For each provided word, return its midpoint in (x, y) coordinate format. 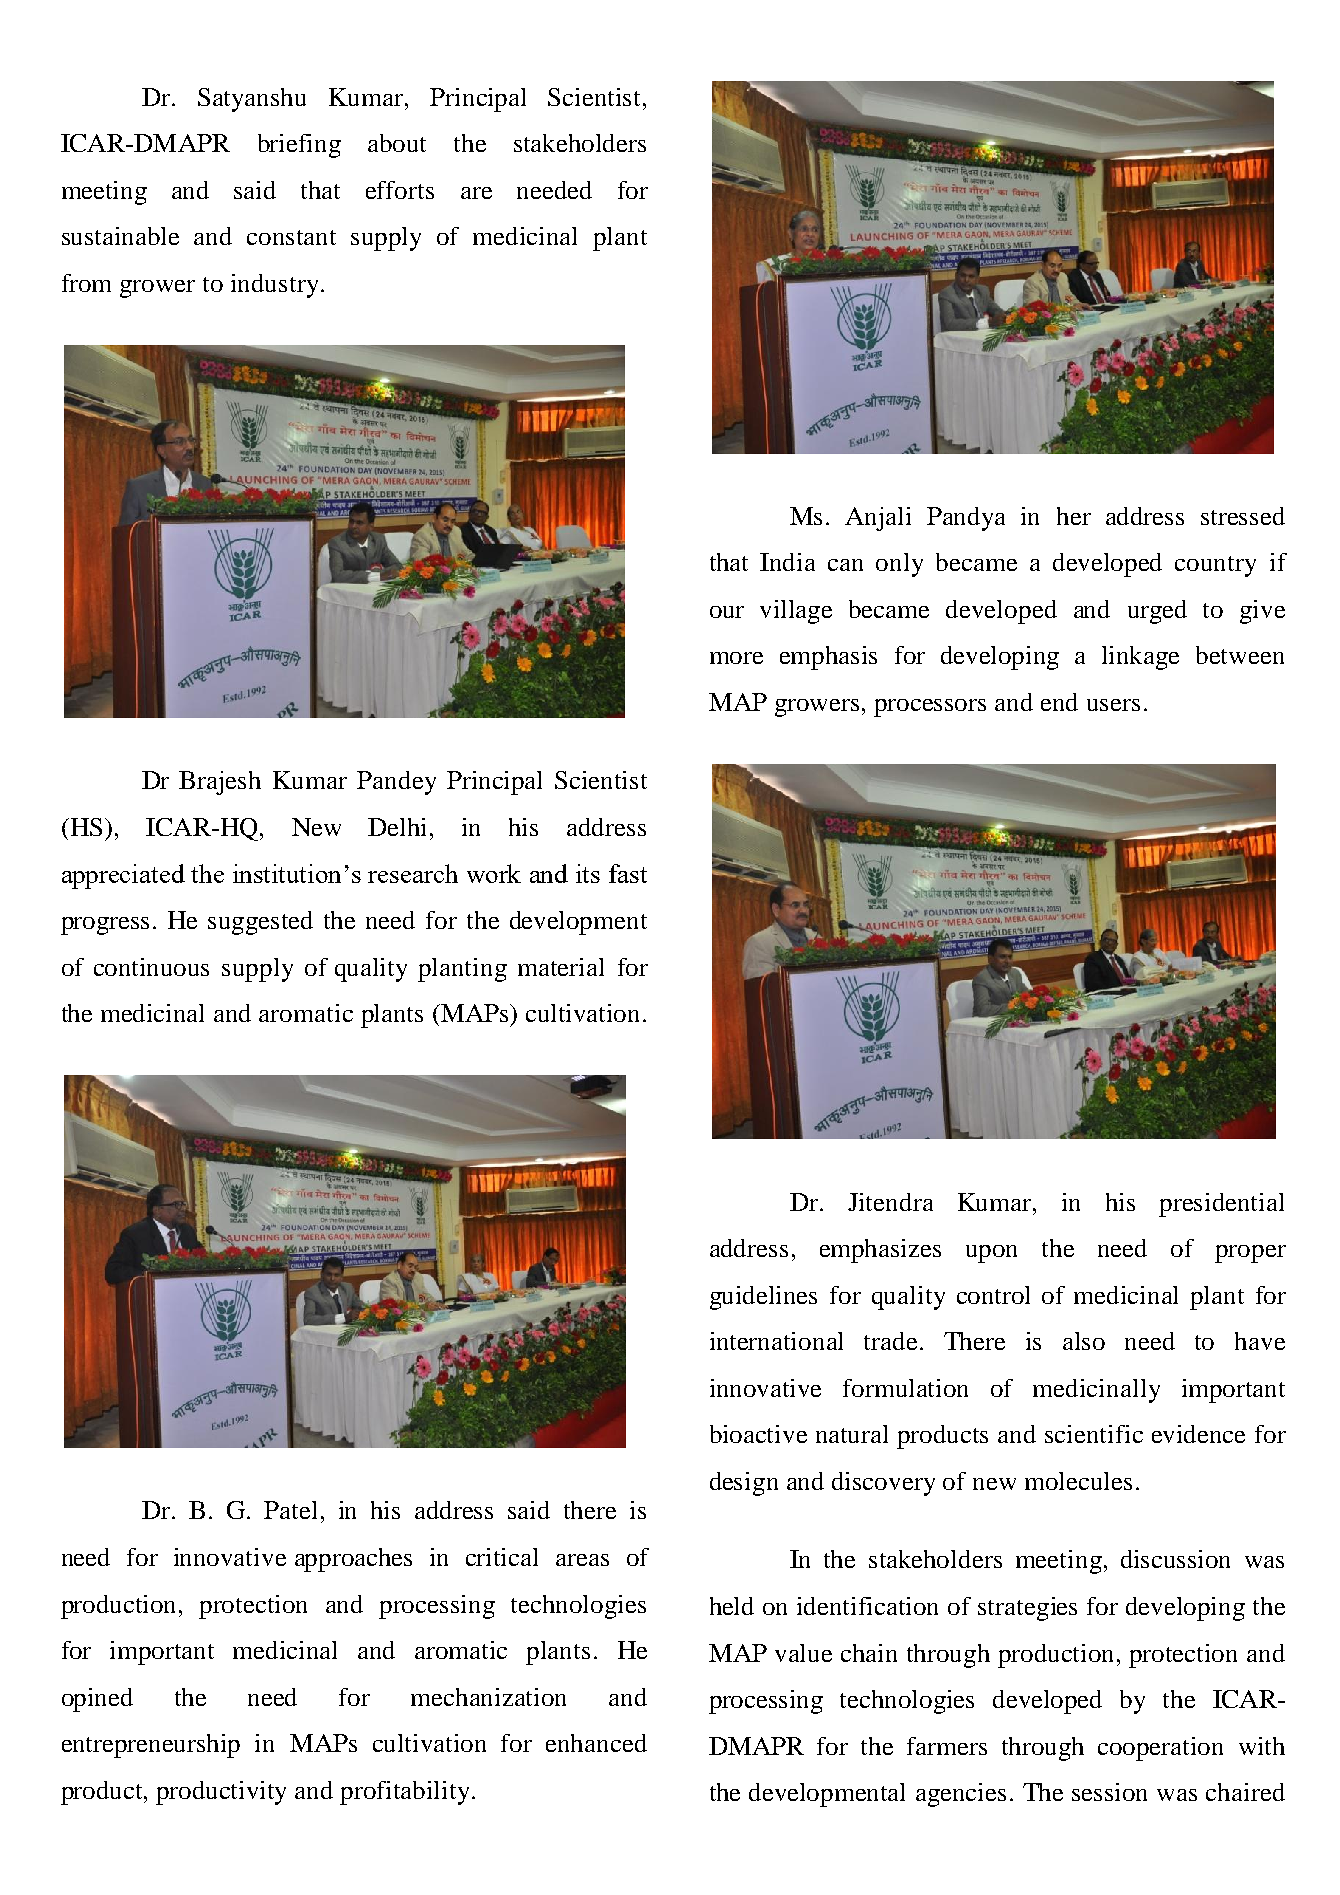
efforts (400, 190)
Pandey (396, 783)
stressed (1243, 516)
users (1113, 705)
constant (291, 237)
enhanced (596, 1743)
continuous (151, 967)
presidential (1221, 1205)
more (736, 658)
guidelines (763, 1298)
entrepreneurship (151, 1746)
